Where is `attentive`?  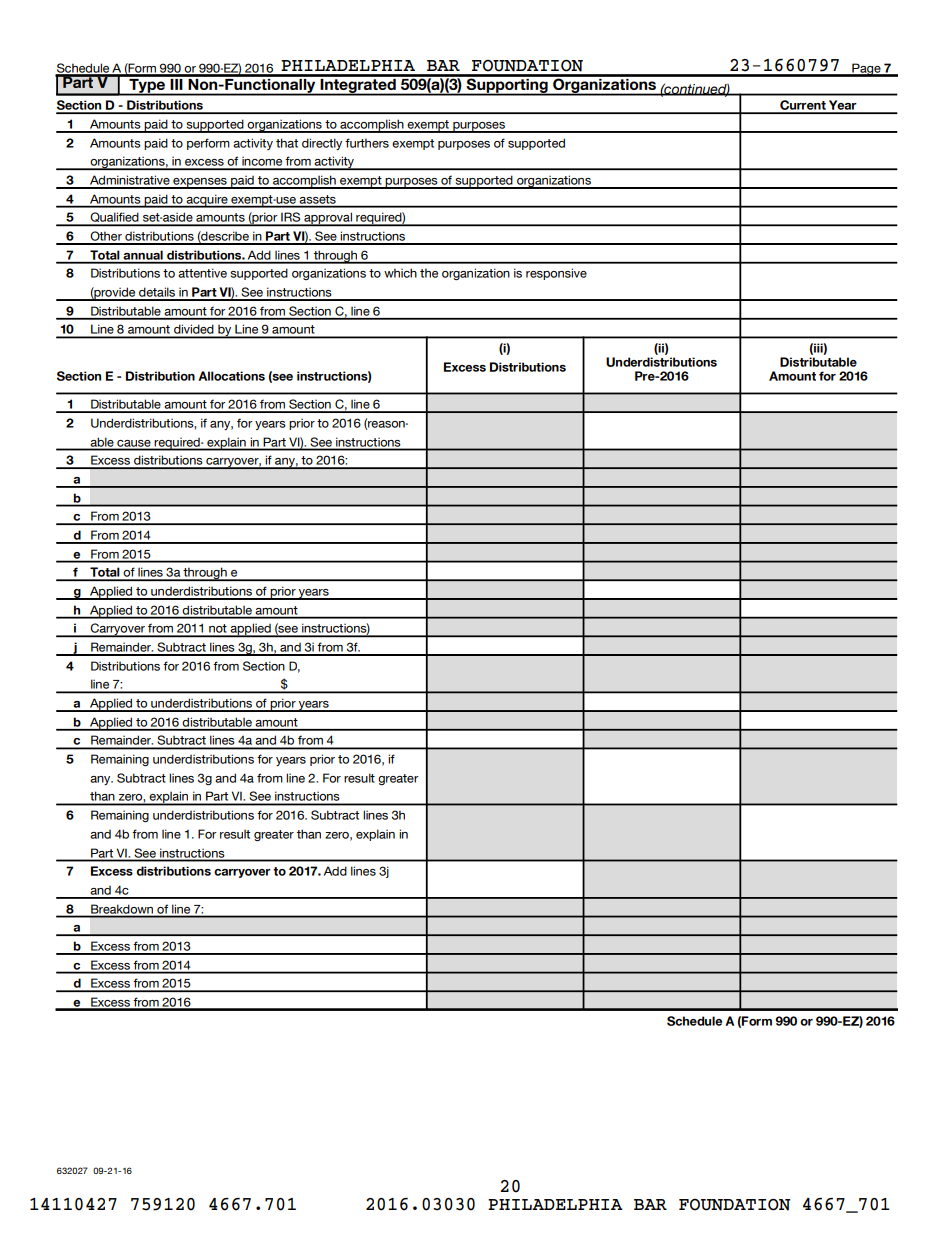 attentive is located at coordinates (202, 273).
